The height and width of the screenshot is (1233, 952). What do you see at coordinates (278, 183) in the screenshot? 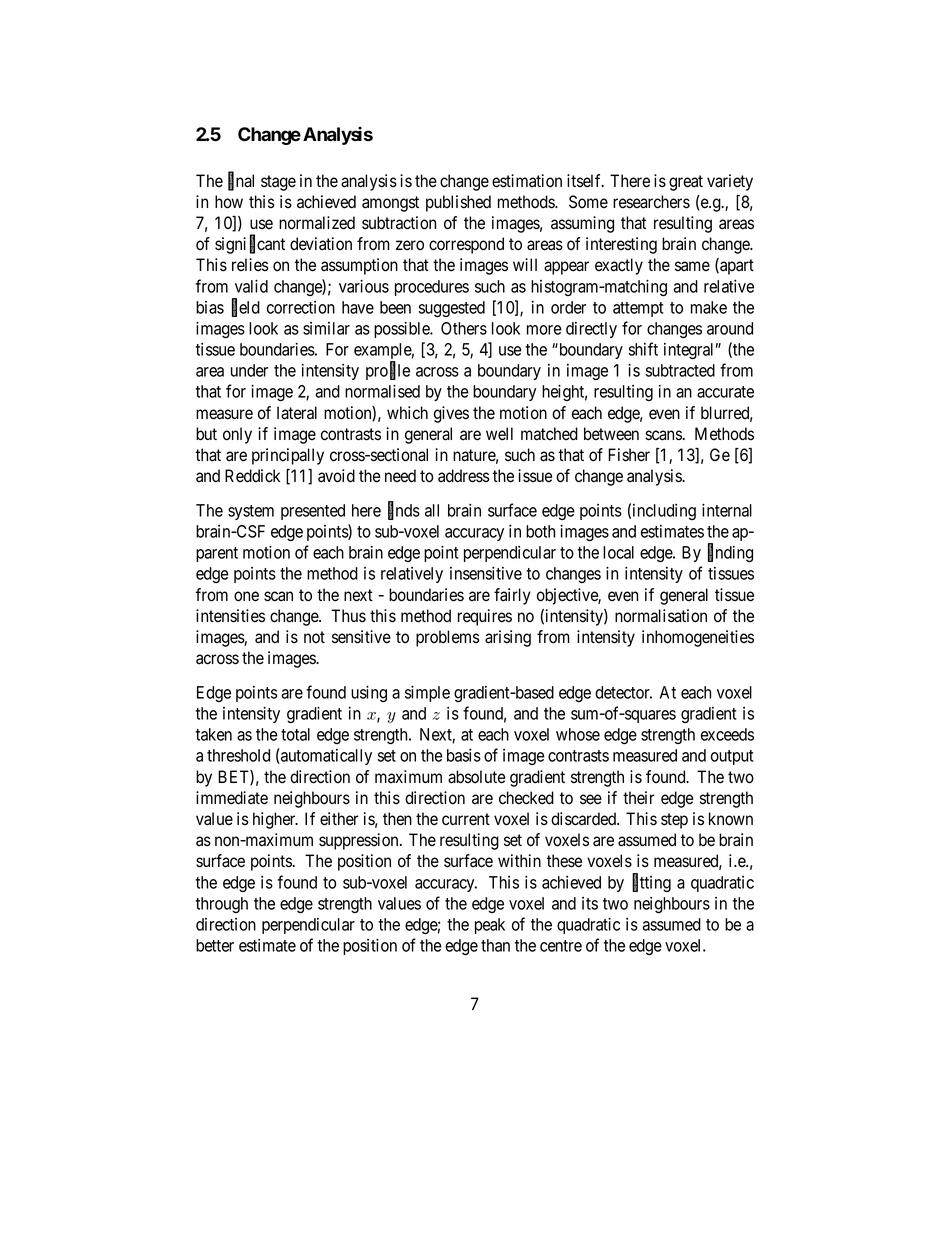
I see `stage` at bounding box center [278, 183].
